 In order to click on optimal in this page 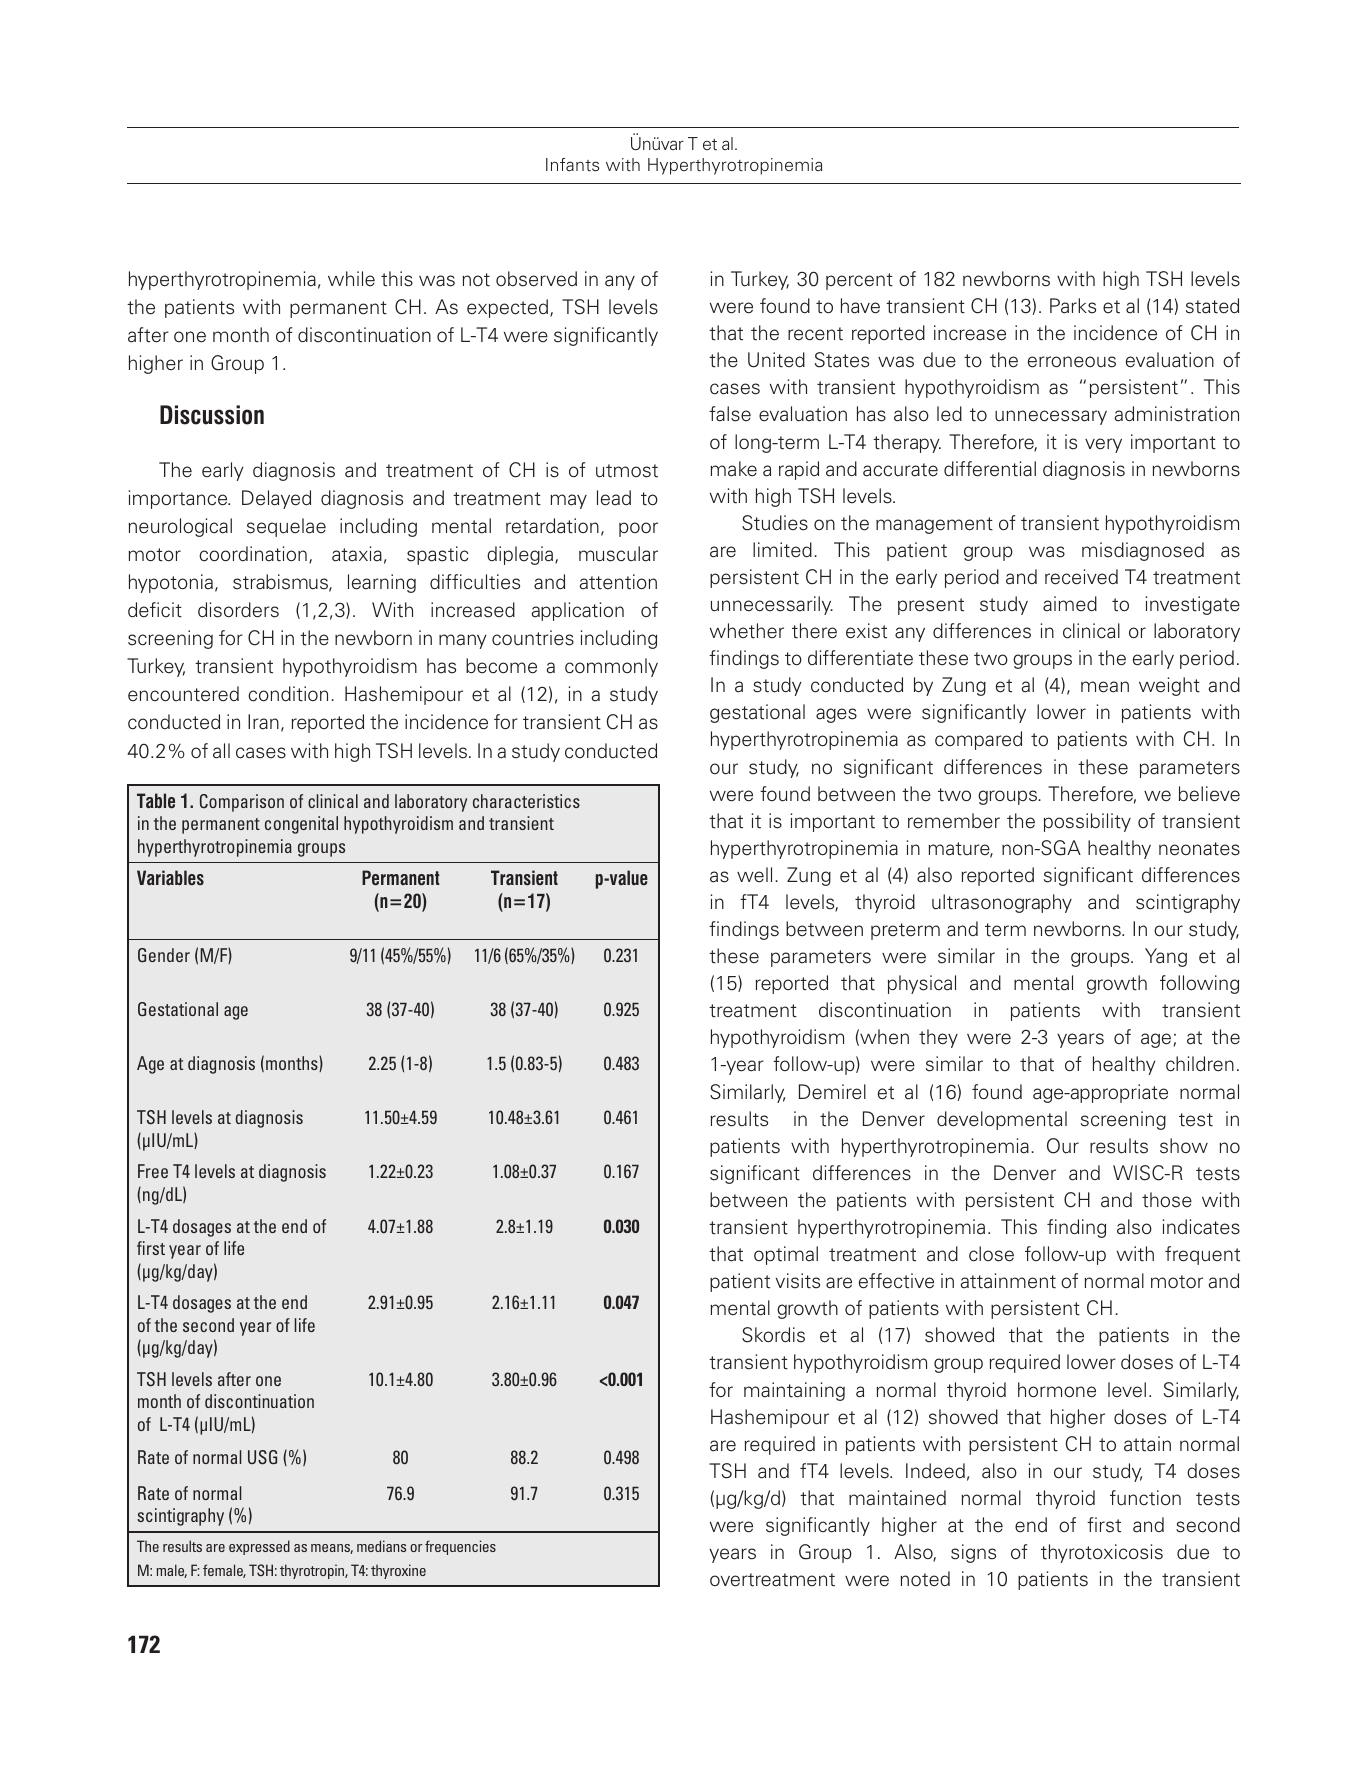, I will do `click(786, 1255)`.
